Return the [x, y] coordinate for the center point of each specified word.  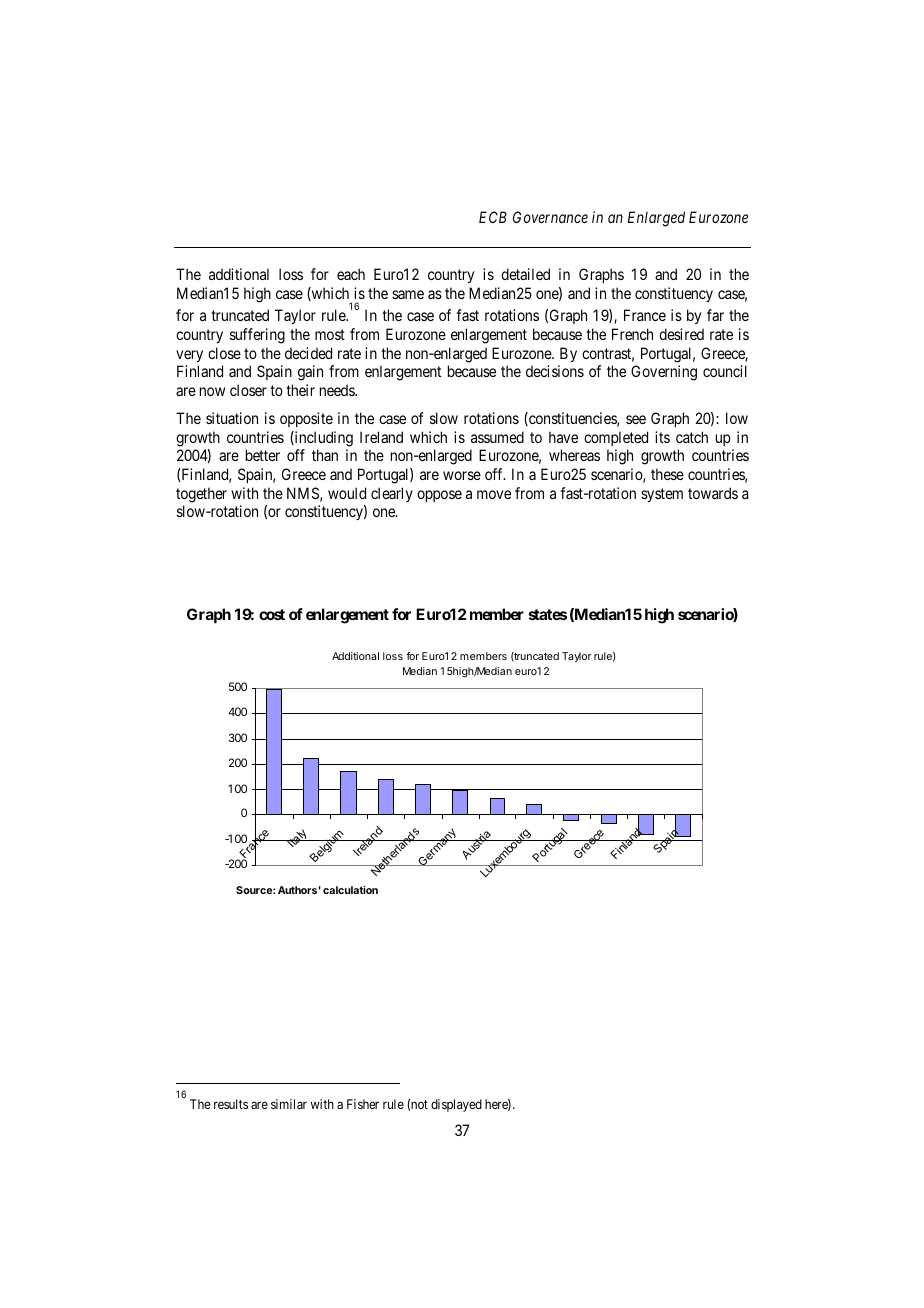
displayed [456, 1105]
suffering [257, 336]
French [632, 334]
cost [272, 614]
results [231, 1104]
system [662, 495]
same [408, 294]
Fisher [363, 1104]
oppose [439, 496]
